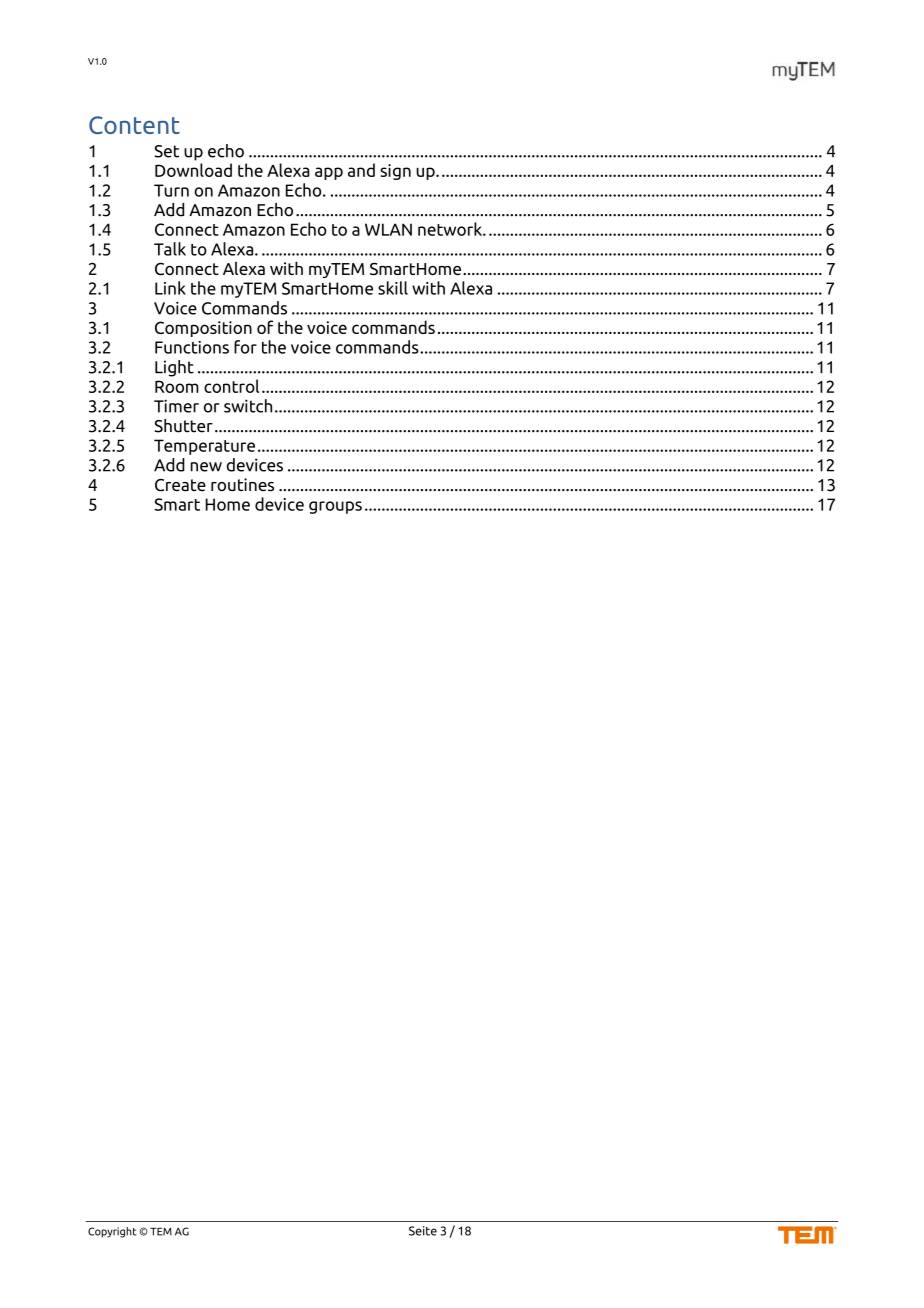  What do you see at coordinates (112, 1232) in the screenshot?
I see `Copyright` at bounding box center [112, 1232].
